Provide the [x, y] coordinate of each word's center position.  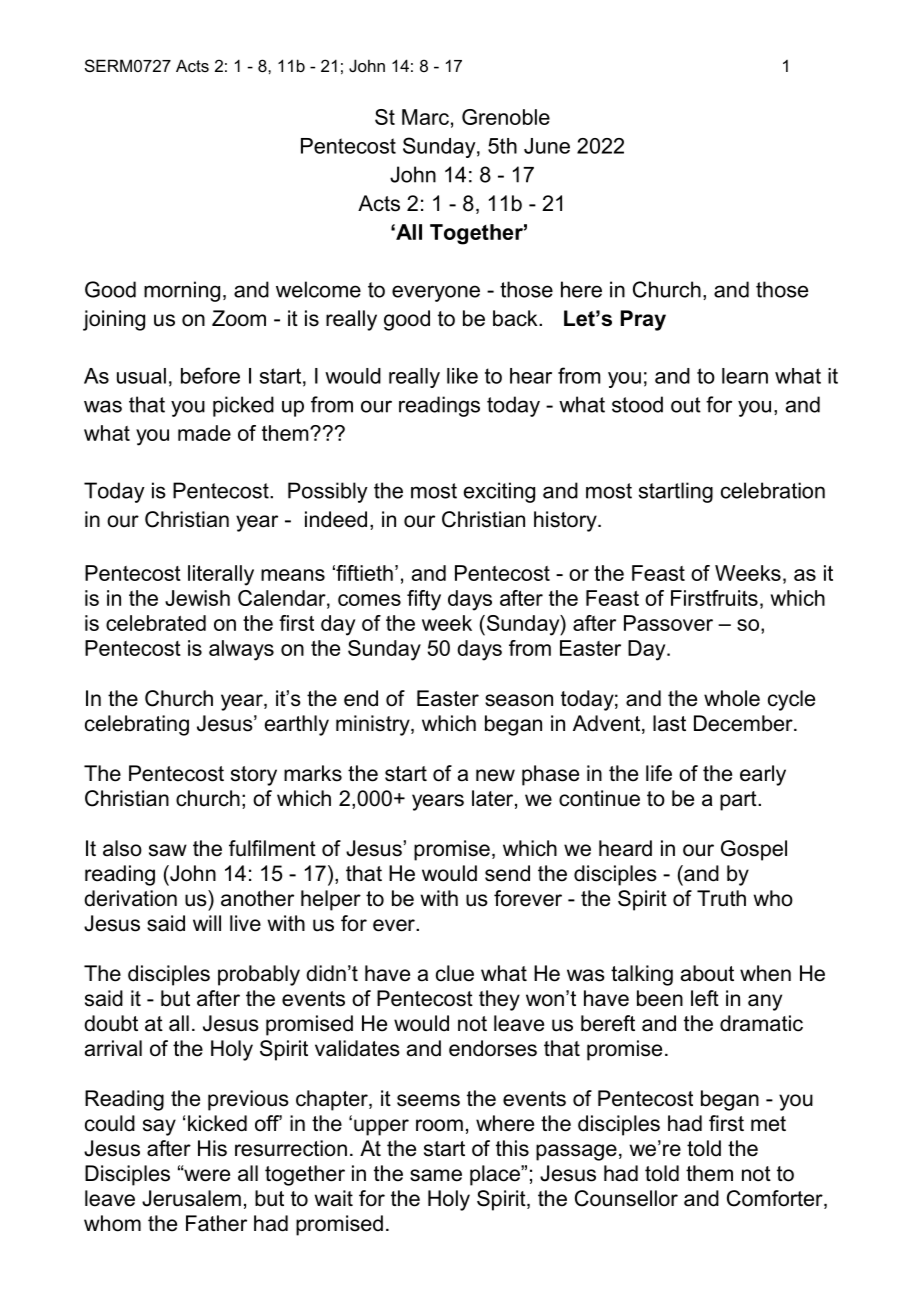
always [241, 650]
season [519, 700]
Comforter [776, 1199]
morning [182, 291]
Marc [425, 117]
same [436, 1175]
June [547, 146]
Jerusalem [191, 1198]
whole [732, 698]
